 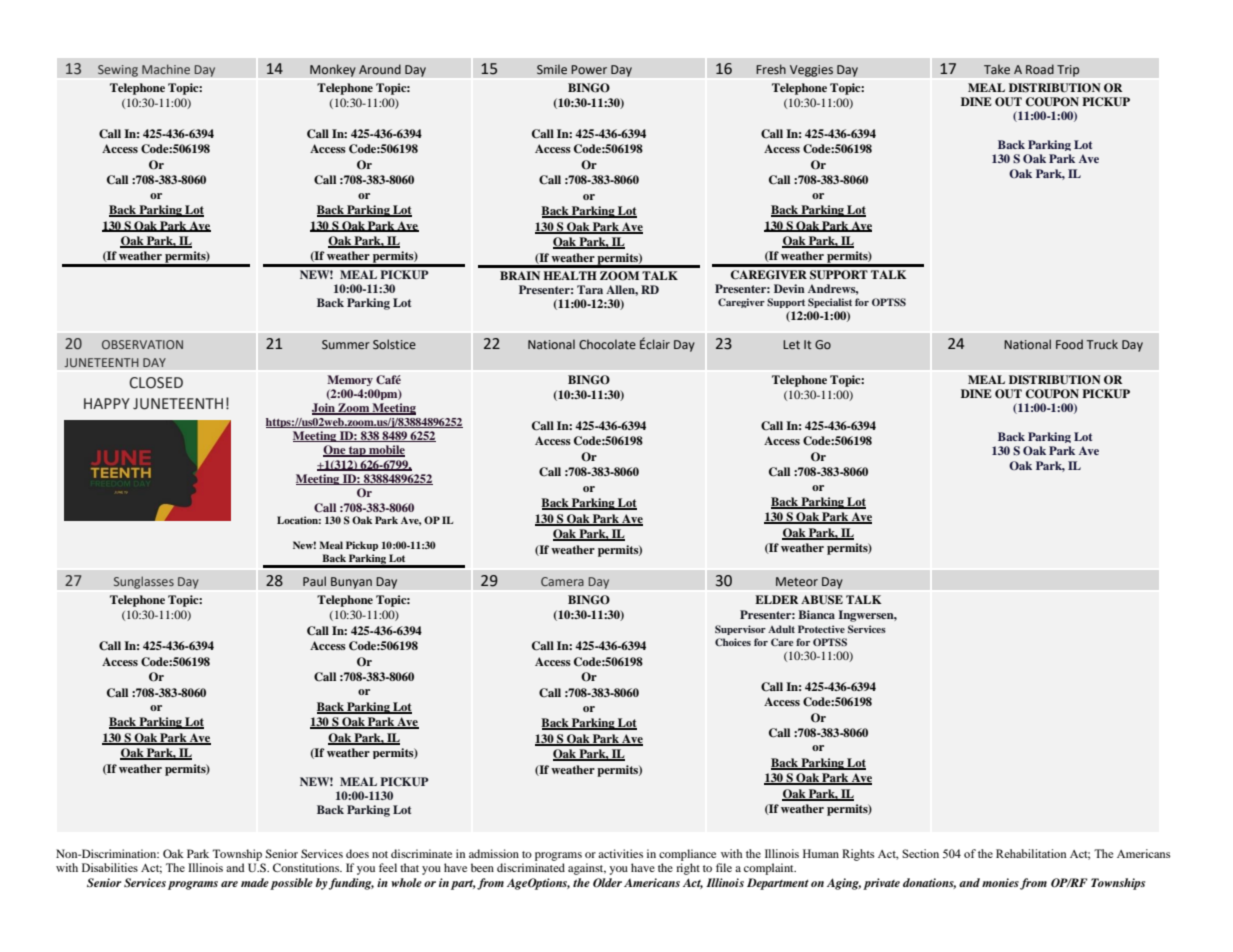 I want to click on Food, so click(x=1069, y=344).
